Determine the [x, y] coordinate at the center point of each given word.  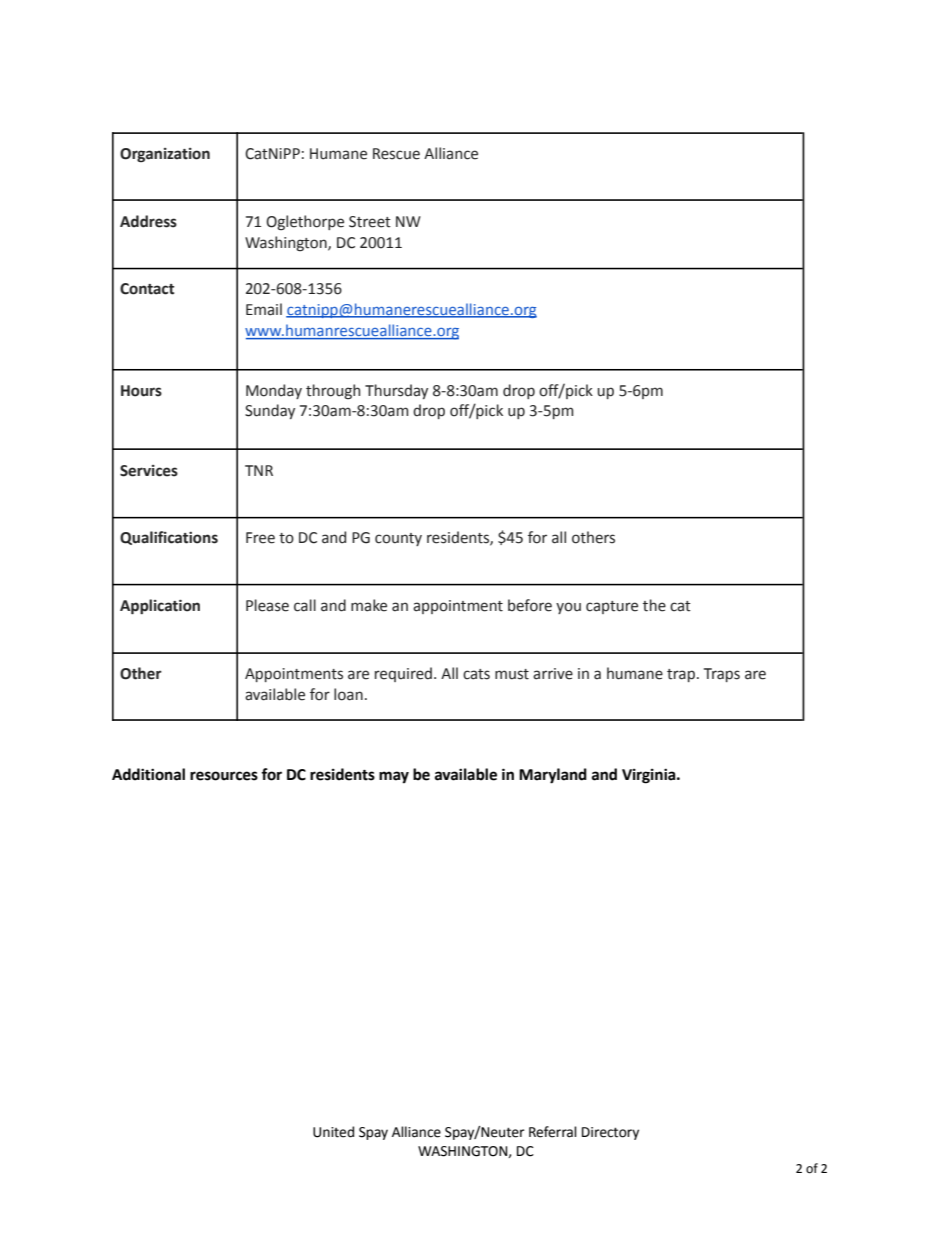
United [333, 1132]
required [403, 674]
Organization [165, 155]
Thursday [396, 391]
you [568, 608]
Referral [553, 1132]
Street [370, 222]
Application [160, 606]
